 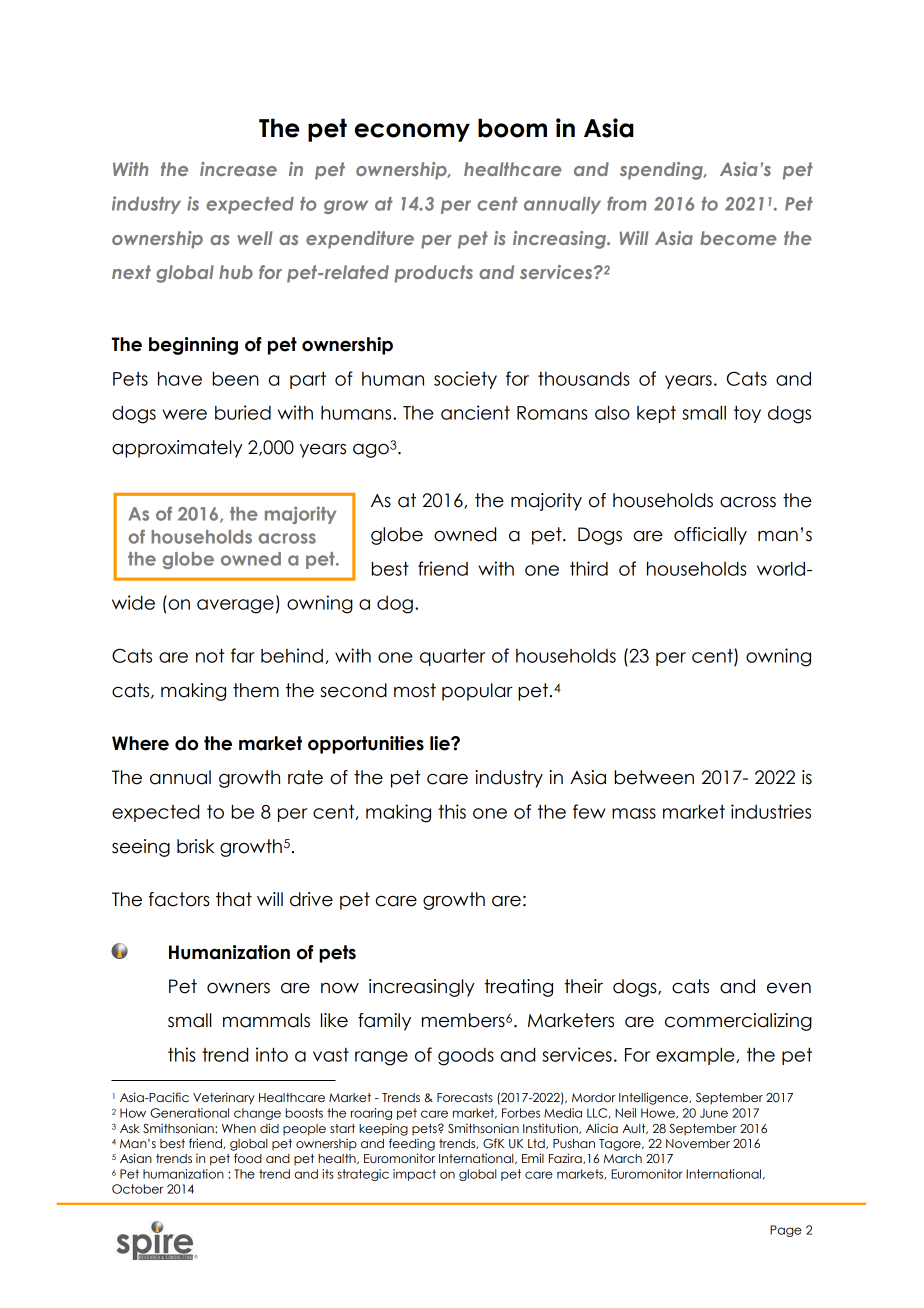 I want to click on popular, so click(x=477, y=692).
